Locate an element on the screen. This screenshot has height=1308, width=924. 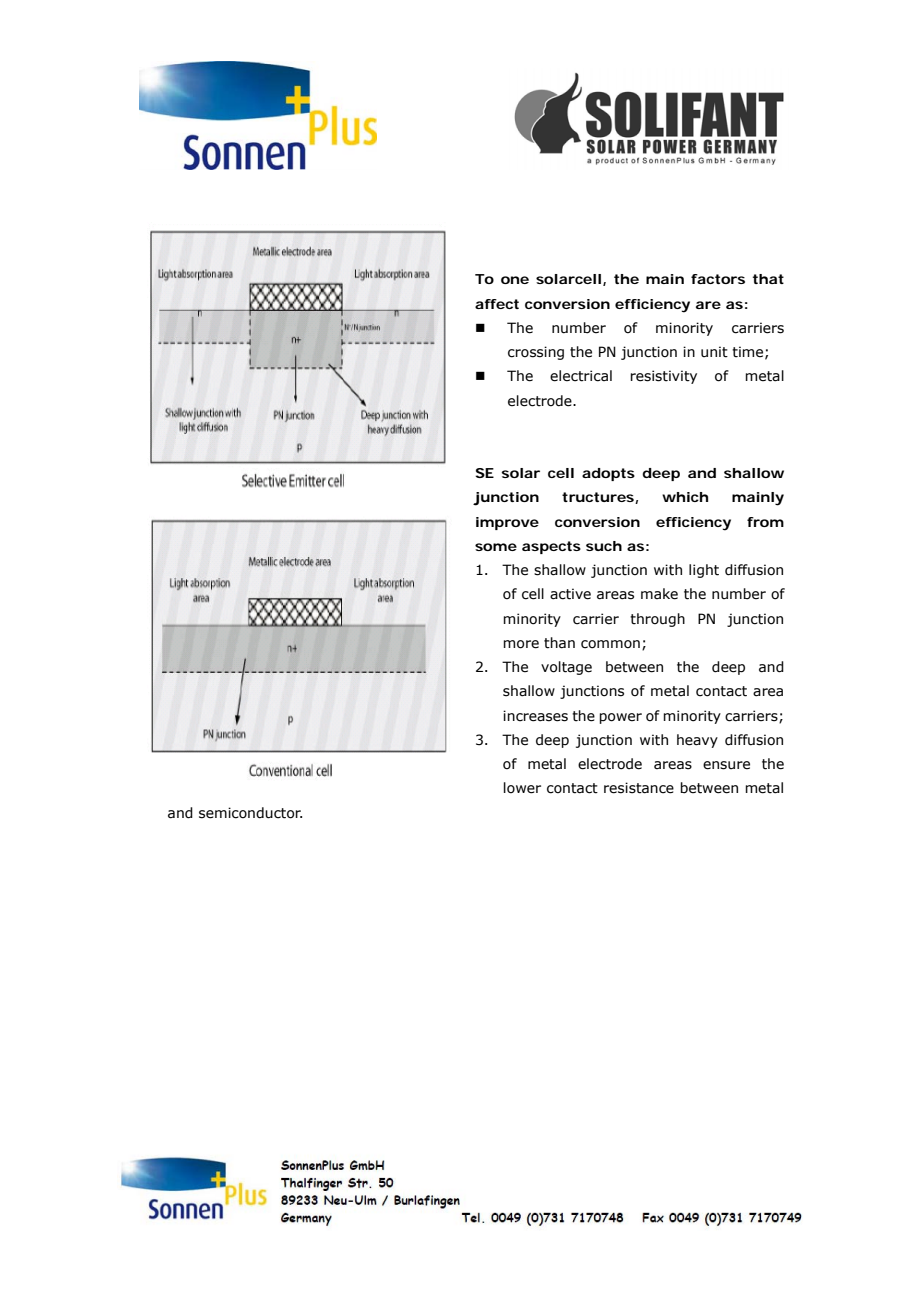
affect is located at coordinates (497, 304).
